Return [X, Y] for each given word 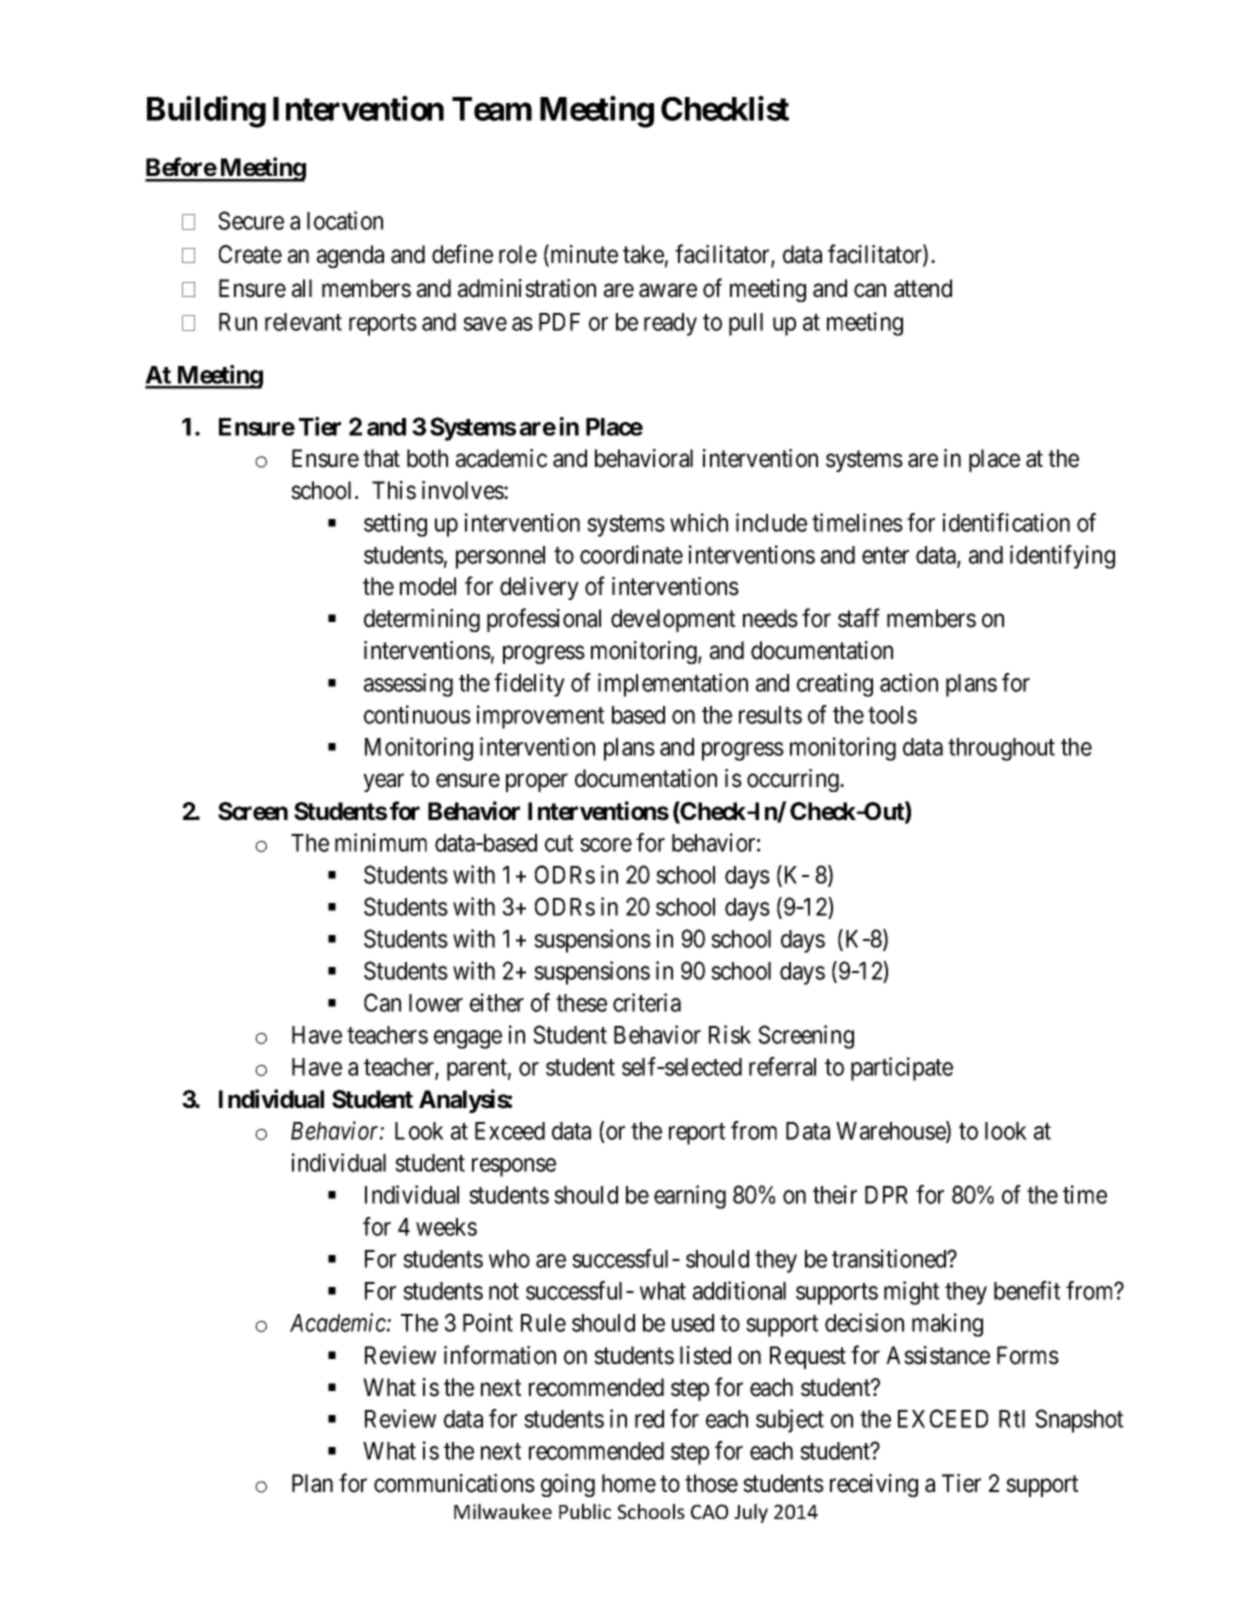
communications [454, 1483]
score [606, 845]
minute [583, 255]
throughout [1001, 749]
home [629, 1483]
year [383, 783]
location [345, 220]
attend [923, 288]
